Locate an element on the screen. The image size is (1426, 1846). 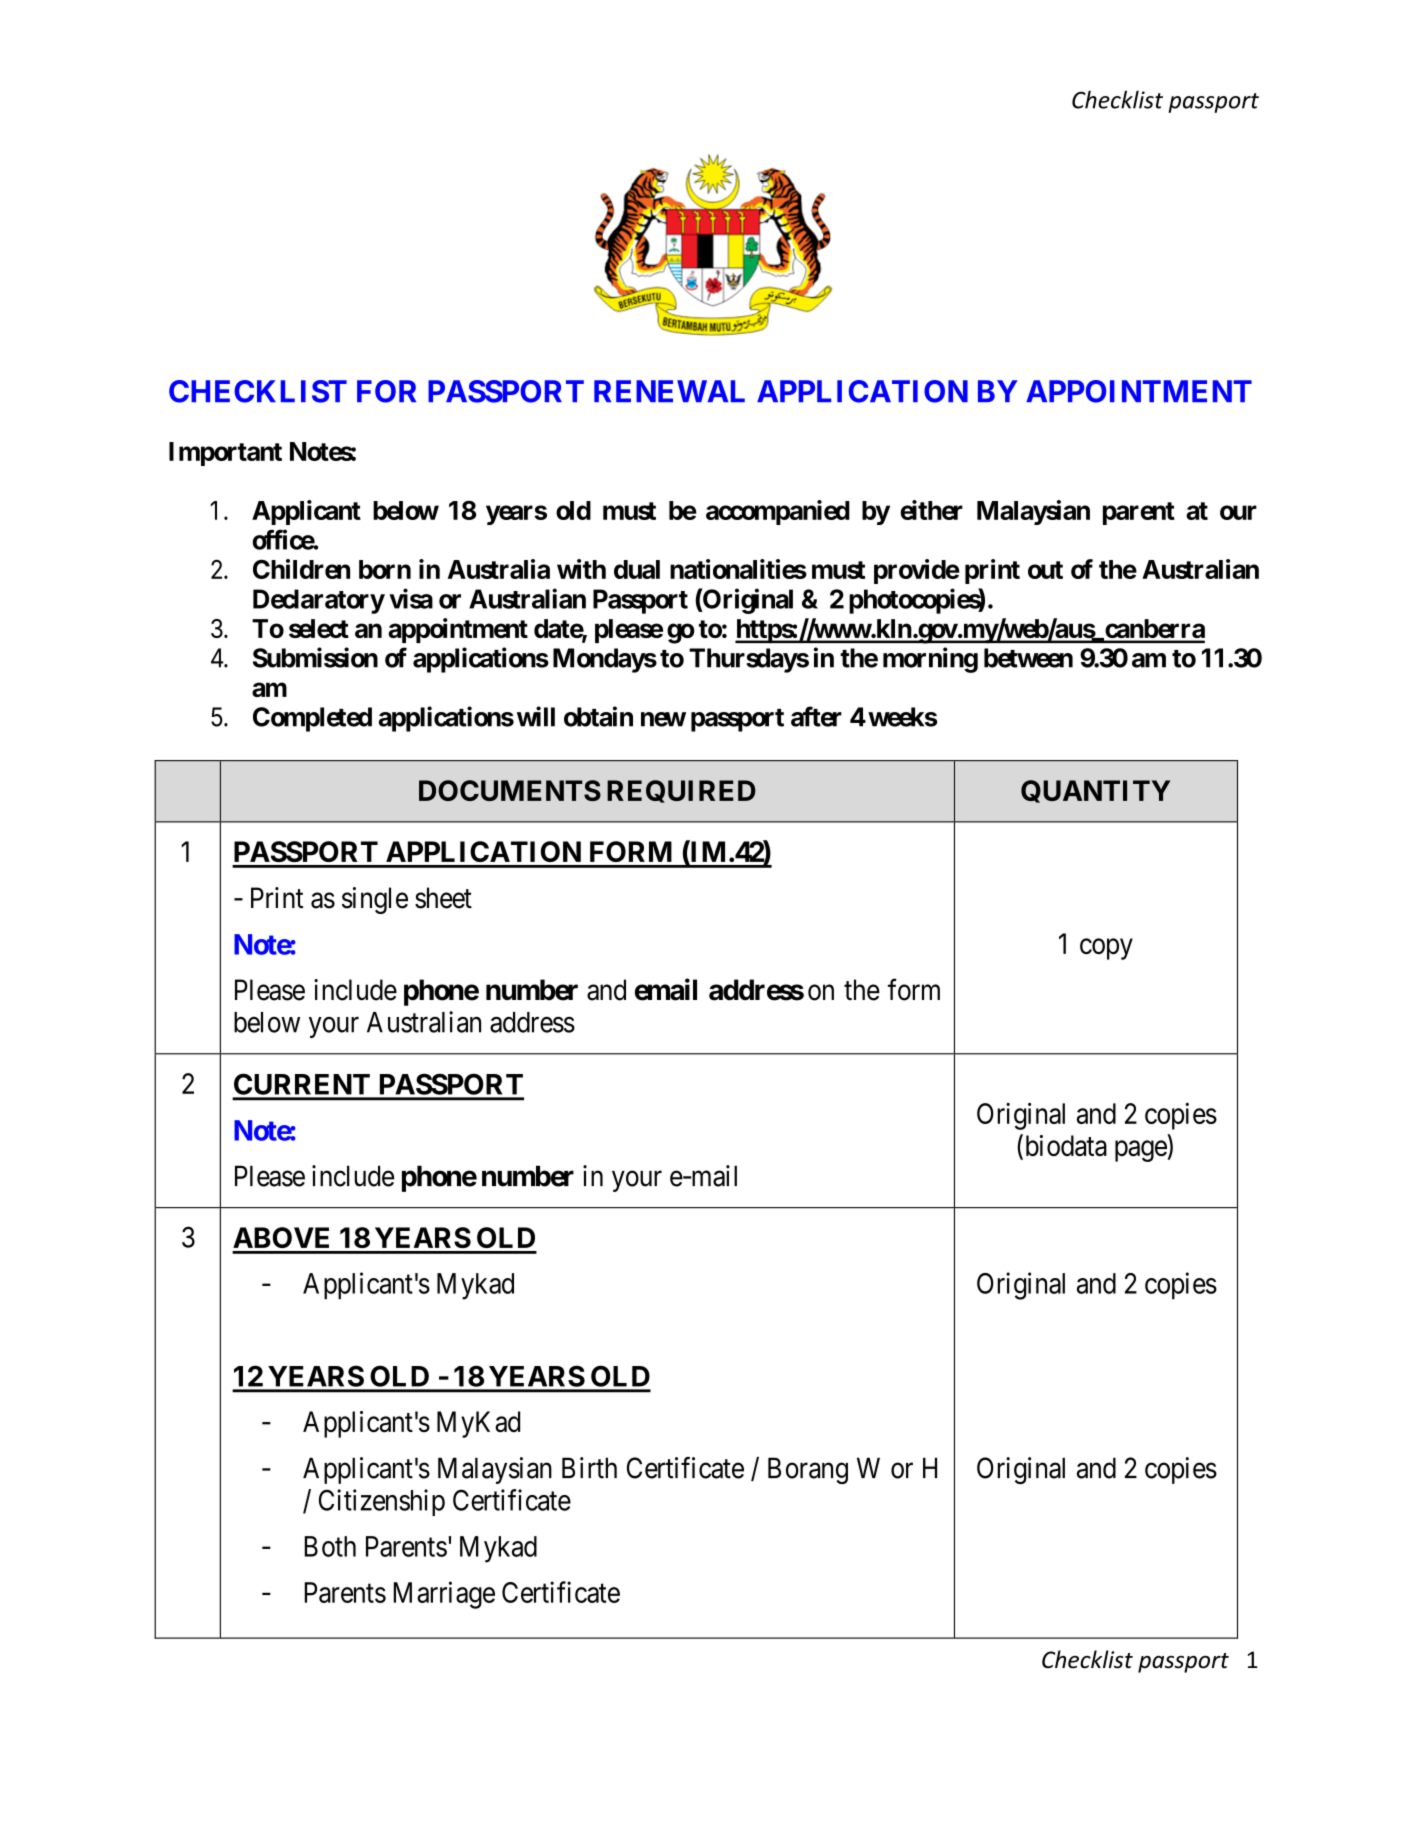
Both is located at coordinates (330, 1546).
